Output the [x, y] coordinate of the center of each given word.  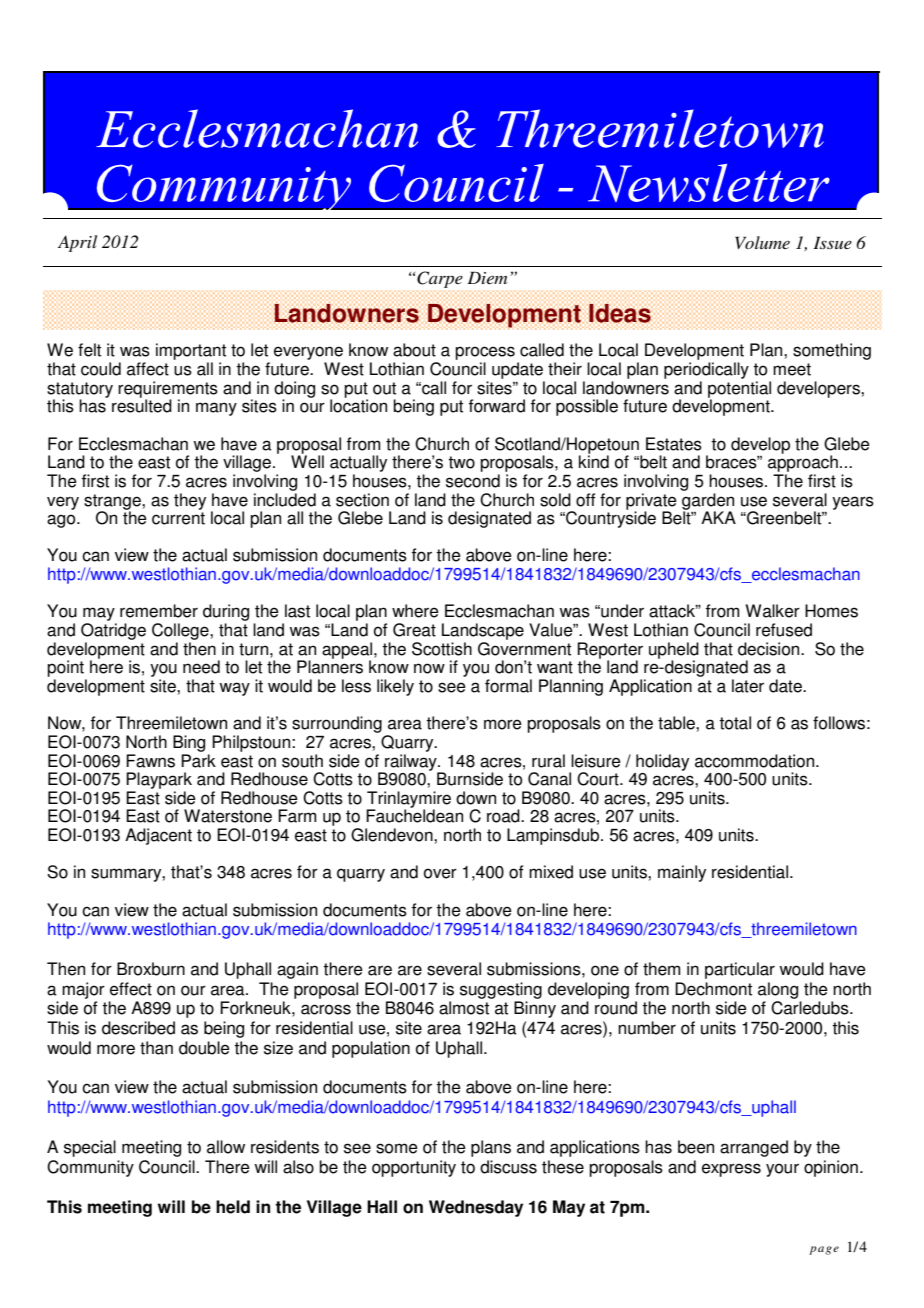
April [77, 243]
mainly [682, 873]
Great [414, 630]
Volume [762, 242]
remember [159, 611]
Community [90, 1168]
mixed [551, 872]
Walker [773, 611]
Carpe [440, 279]
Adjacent [158, 836]
